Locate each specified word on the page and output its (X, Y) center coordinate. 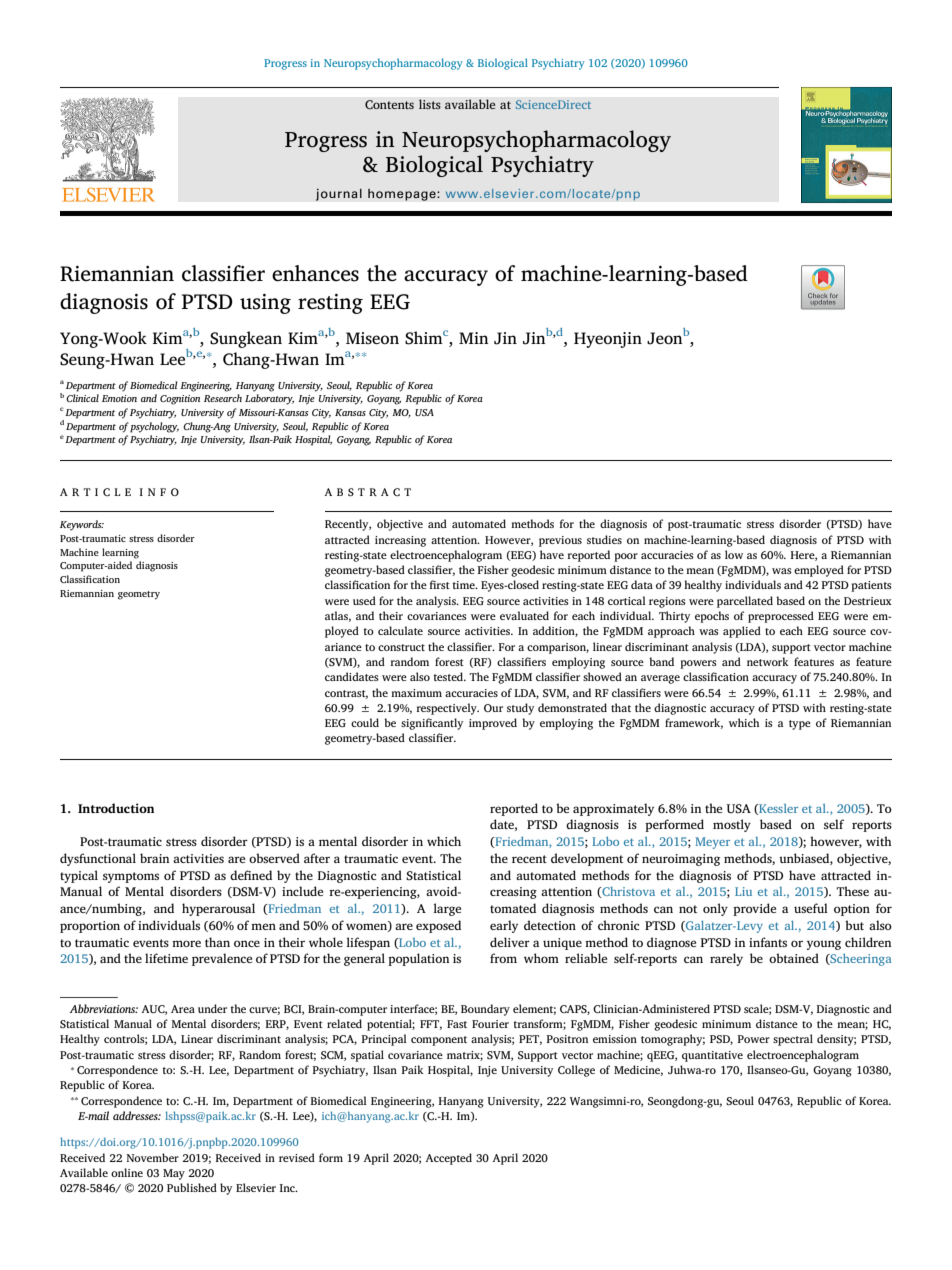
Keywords (82, 525)
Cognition (180, 400)
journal (339, 194)
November (152, 1157)
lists (430, 104)
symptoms (131, 877)
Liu (743, 891)
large (447, 909)
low (734, 554)
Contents (389, 105)
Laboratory (269, 399)
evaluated (524, 615)
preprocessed (781, 617)
